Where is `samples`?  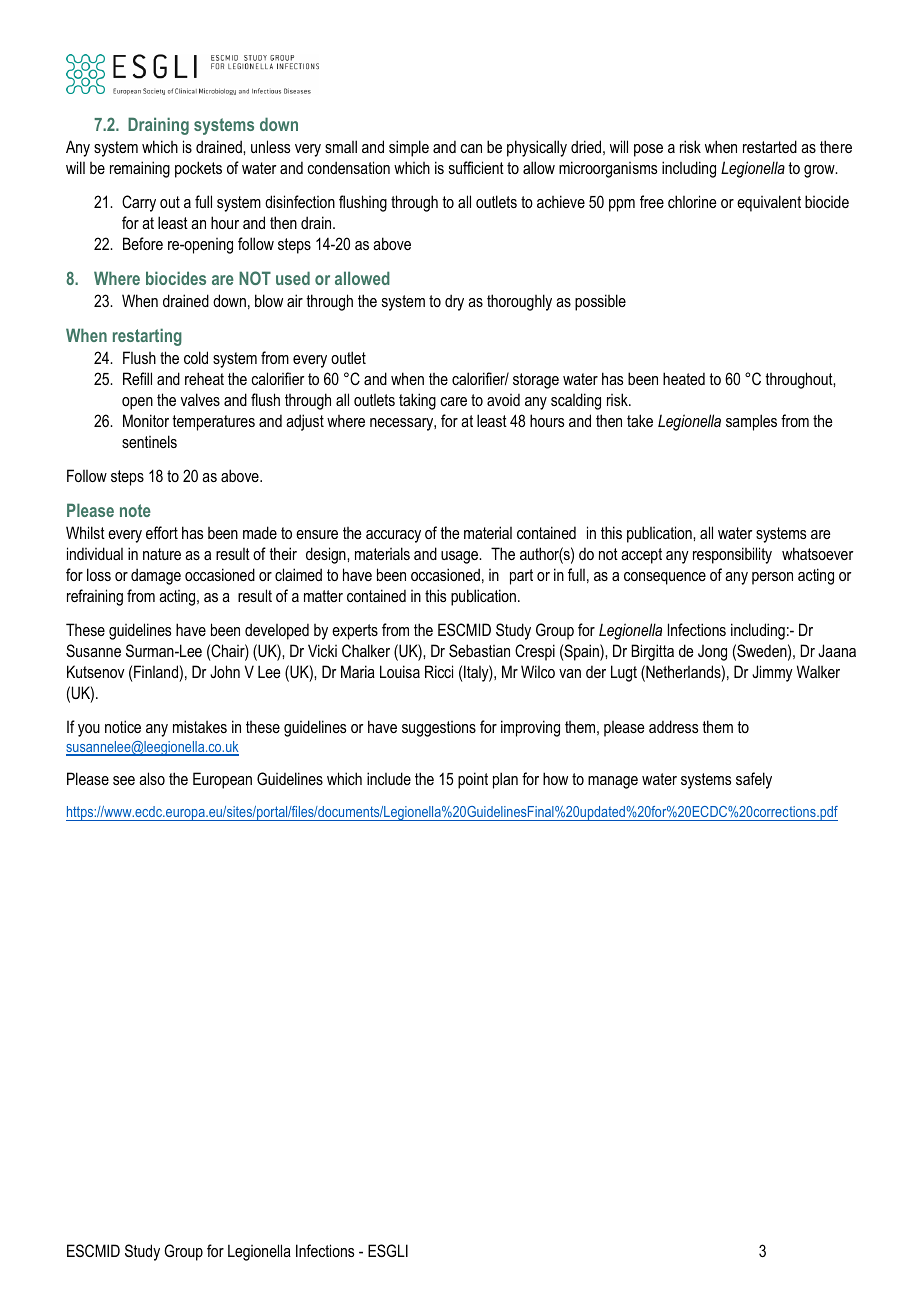
samples is located at coordinates (751, 422).
